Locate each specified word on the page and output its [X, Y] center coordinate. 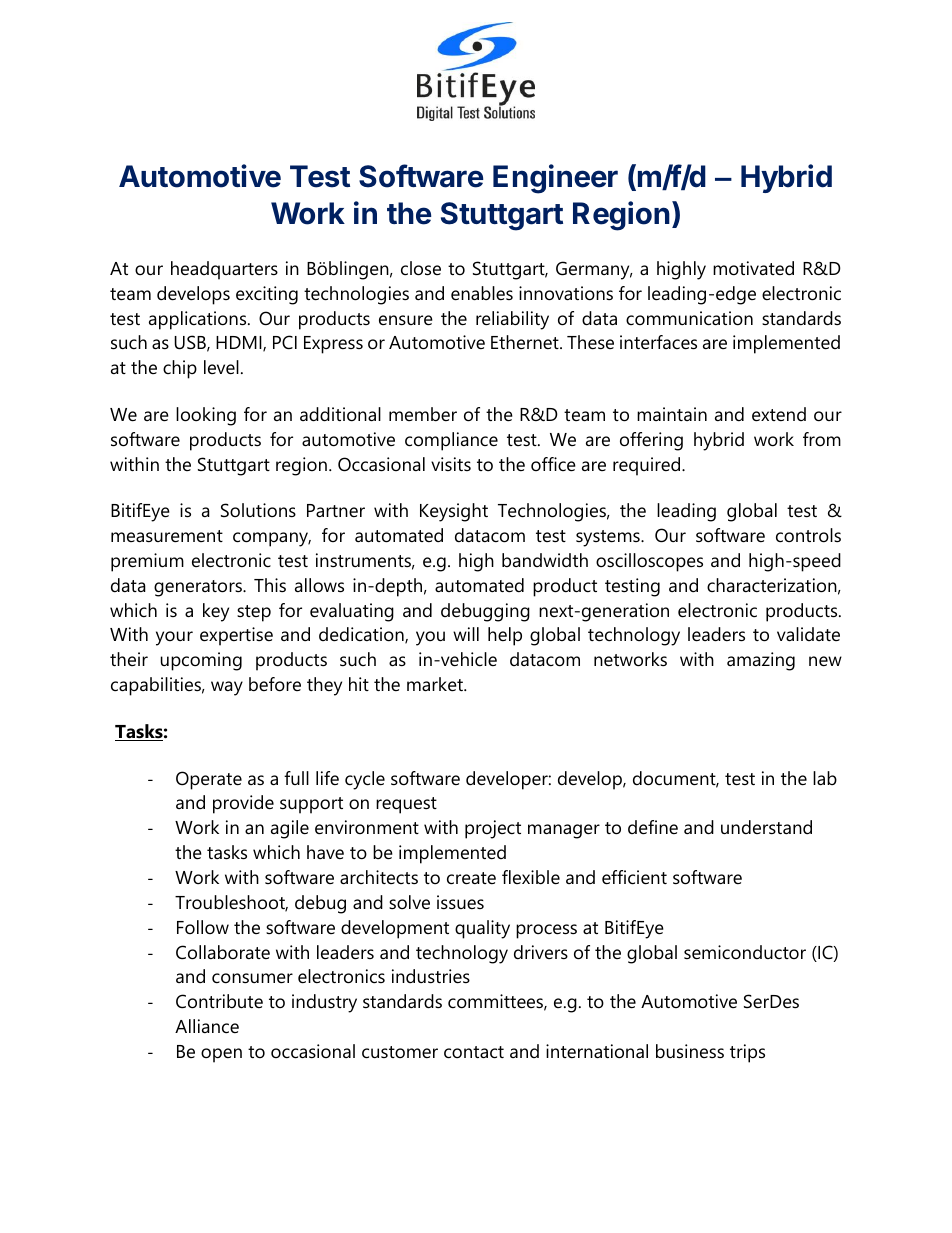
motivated [753, 268]
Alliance [207, 1026]
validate [808, 634]
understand [766, 827]
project [493, 829]
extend [779, 414]
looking [206, 416]
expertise [236, 636]
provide [243, 804]
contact [474, 1052]
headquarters [224, 270]
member [423, 414]
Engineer [555, 179]
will [466, 634]
